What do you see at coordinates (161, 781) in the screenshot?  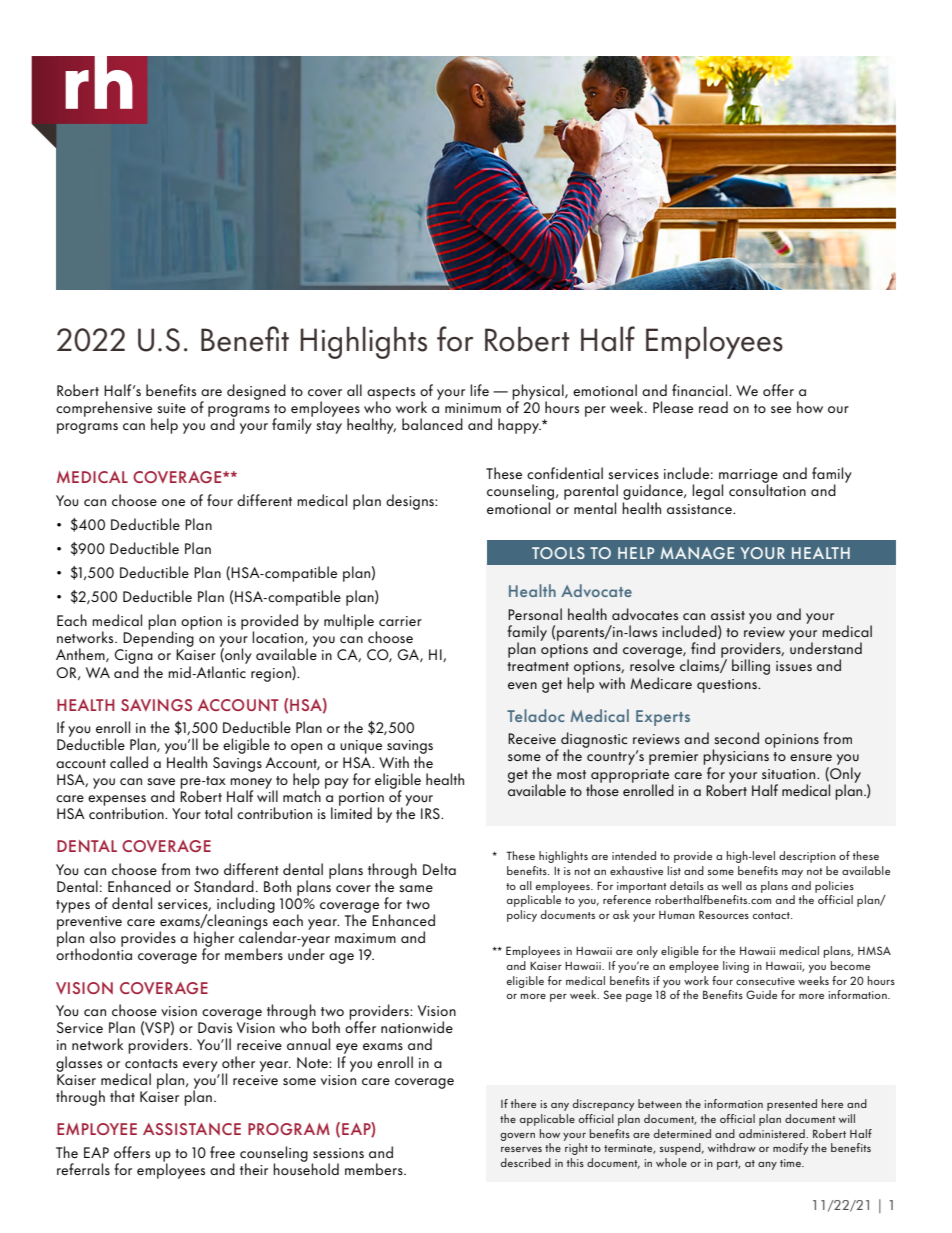 I see `save` at bounding box center [161, 781].
